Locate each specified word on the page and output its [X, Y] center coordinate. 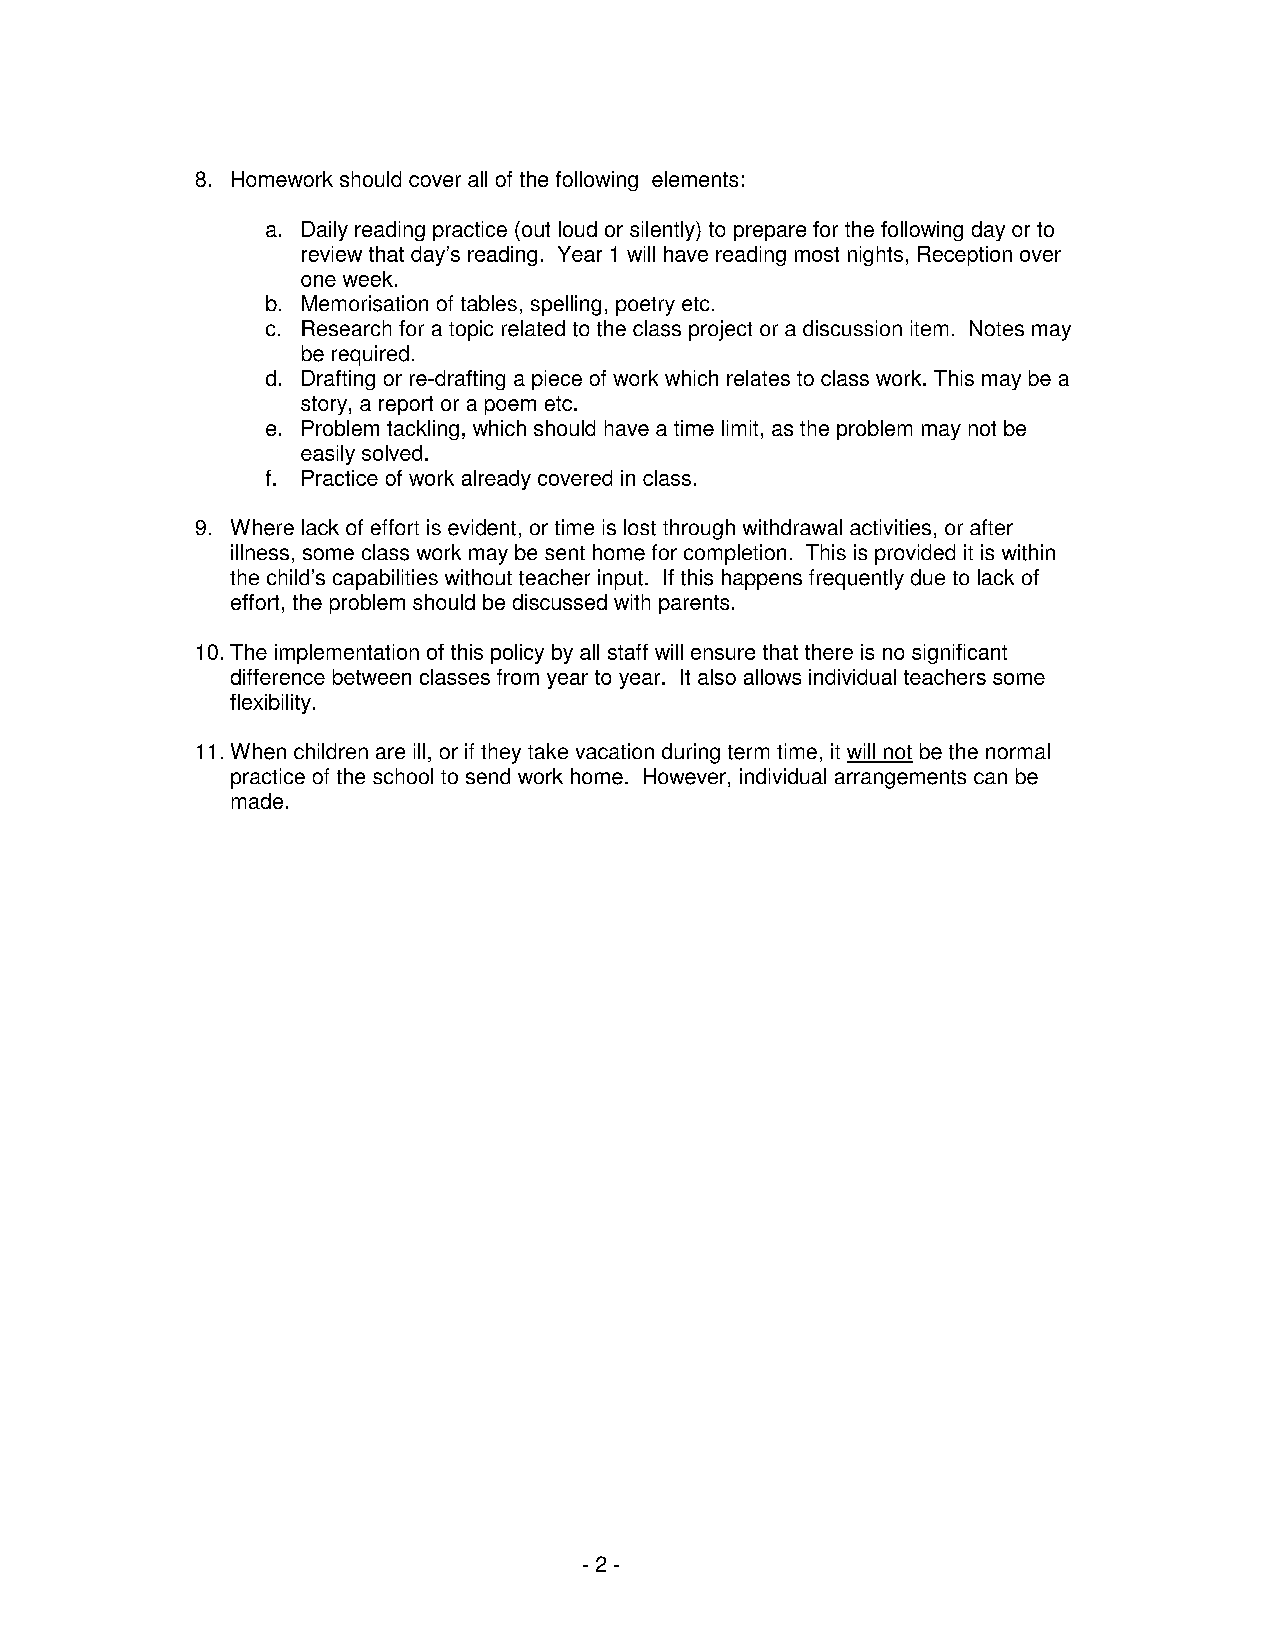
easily [328, 455]
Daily [325, 231]
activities [890, 527]
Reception [965, 256]
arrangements [900, 779]
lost [640, 527]
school [403, 776]
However [685, 776]
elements [695, 179]
